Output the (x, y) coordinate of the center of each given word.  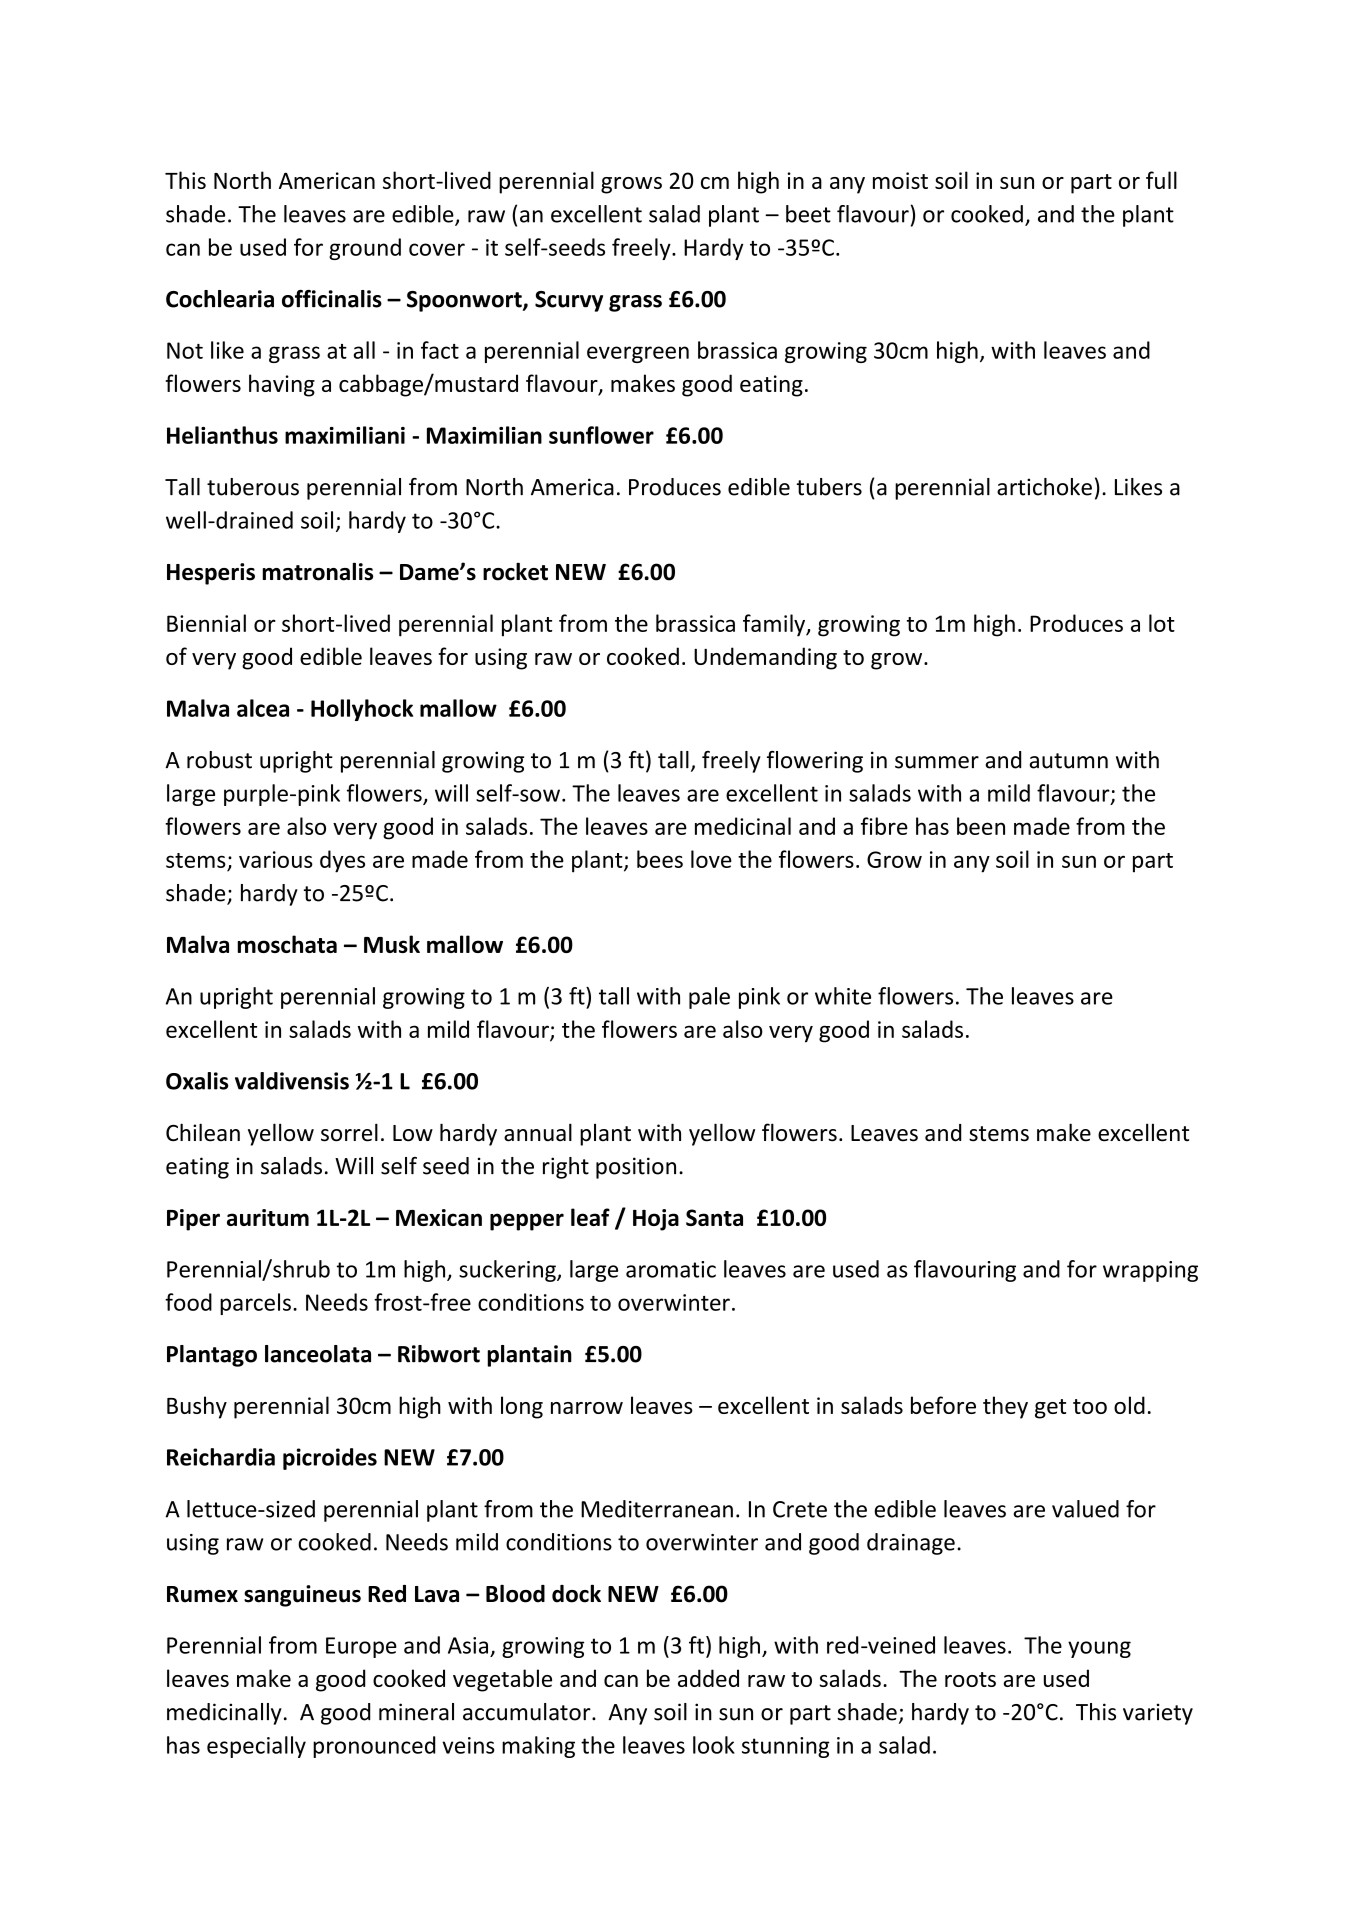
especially (256, 1747)
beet (808, 214)
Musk (392, 944)
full (1161, 180)
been (981, 826)
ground (365, 249)
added (708, 1678)
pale (709, 998)
